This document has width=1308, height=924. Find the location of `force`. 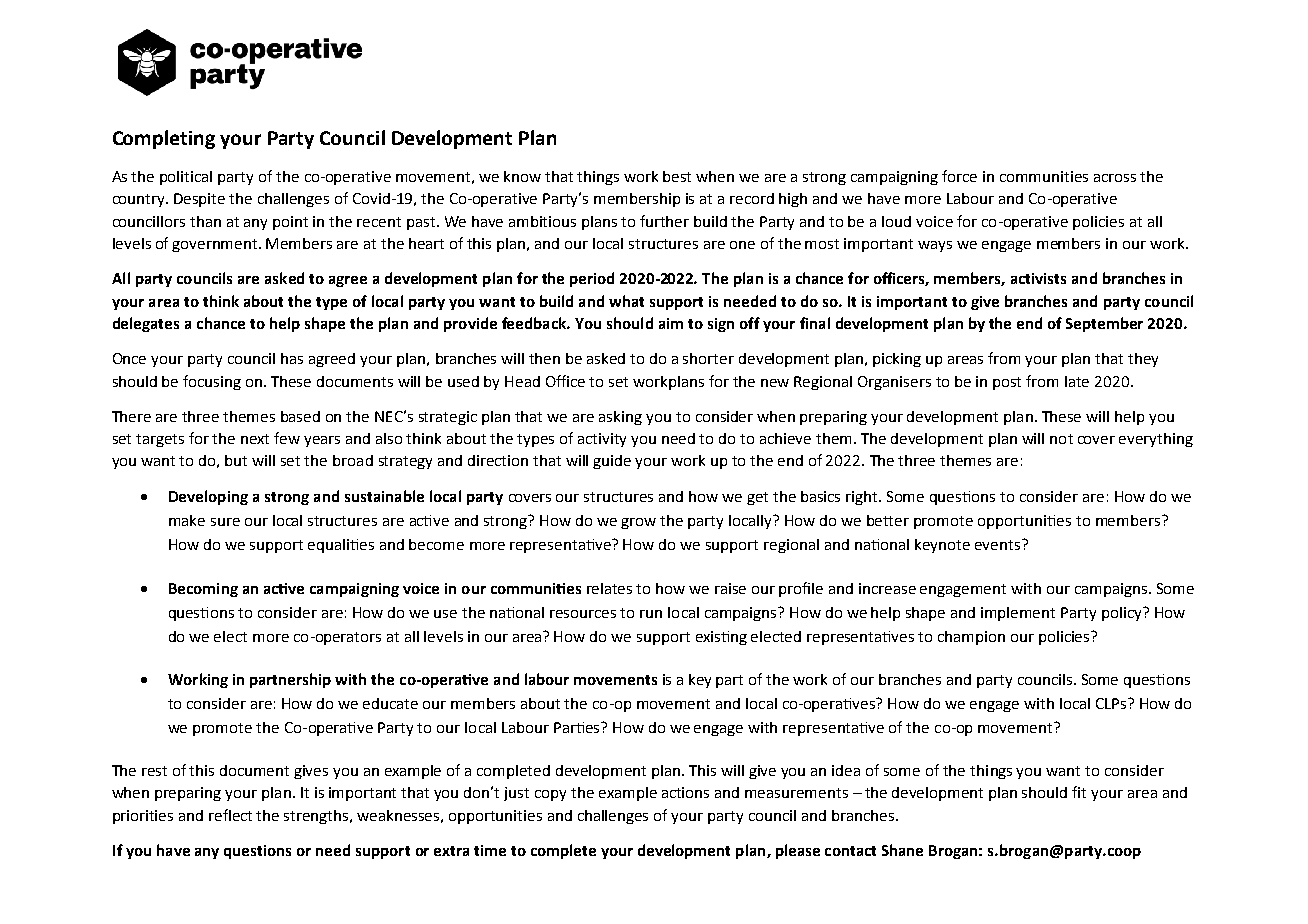

force is located at coordinates (959, 176).
